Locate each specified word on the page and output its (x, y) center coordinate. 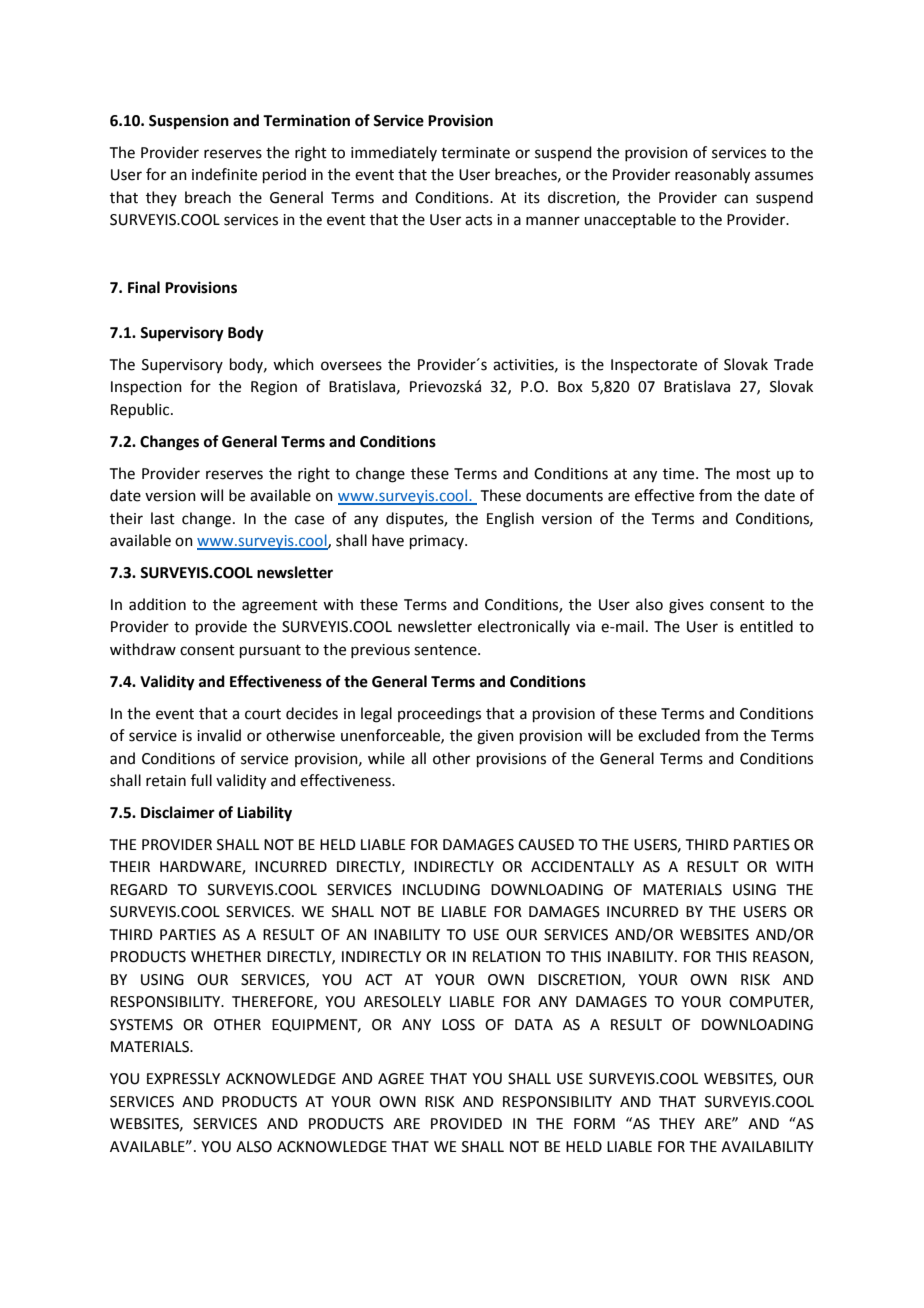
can (736, 199)
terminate (475, 153)
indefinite (224, 174)
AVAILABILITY (767, 1146)
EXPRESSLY (183, 1079)
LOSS (458, 1025)
